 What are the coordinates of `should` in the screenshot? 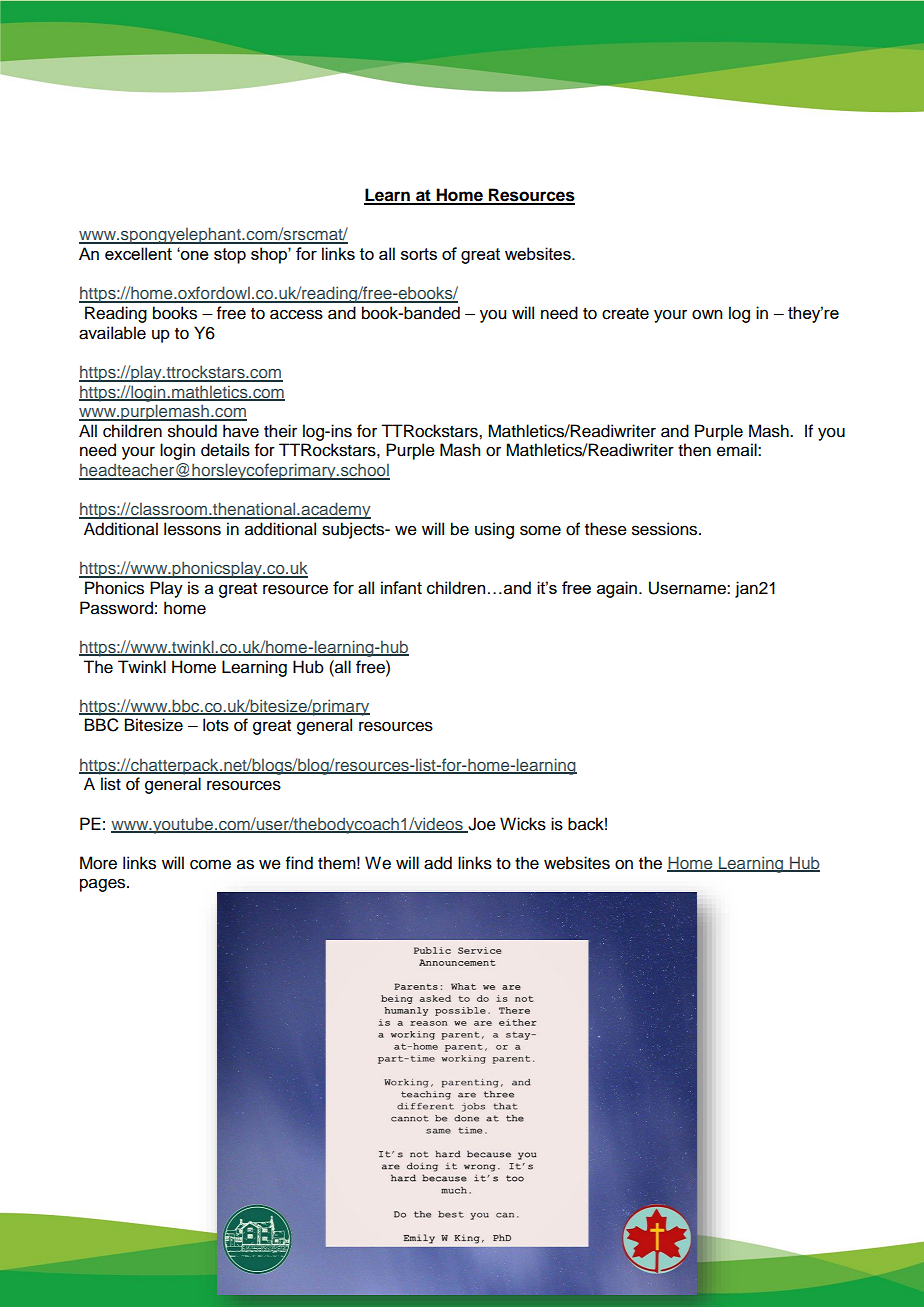 It's located at (192, 431).
